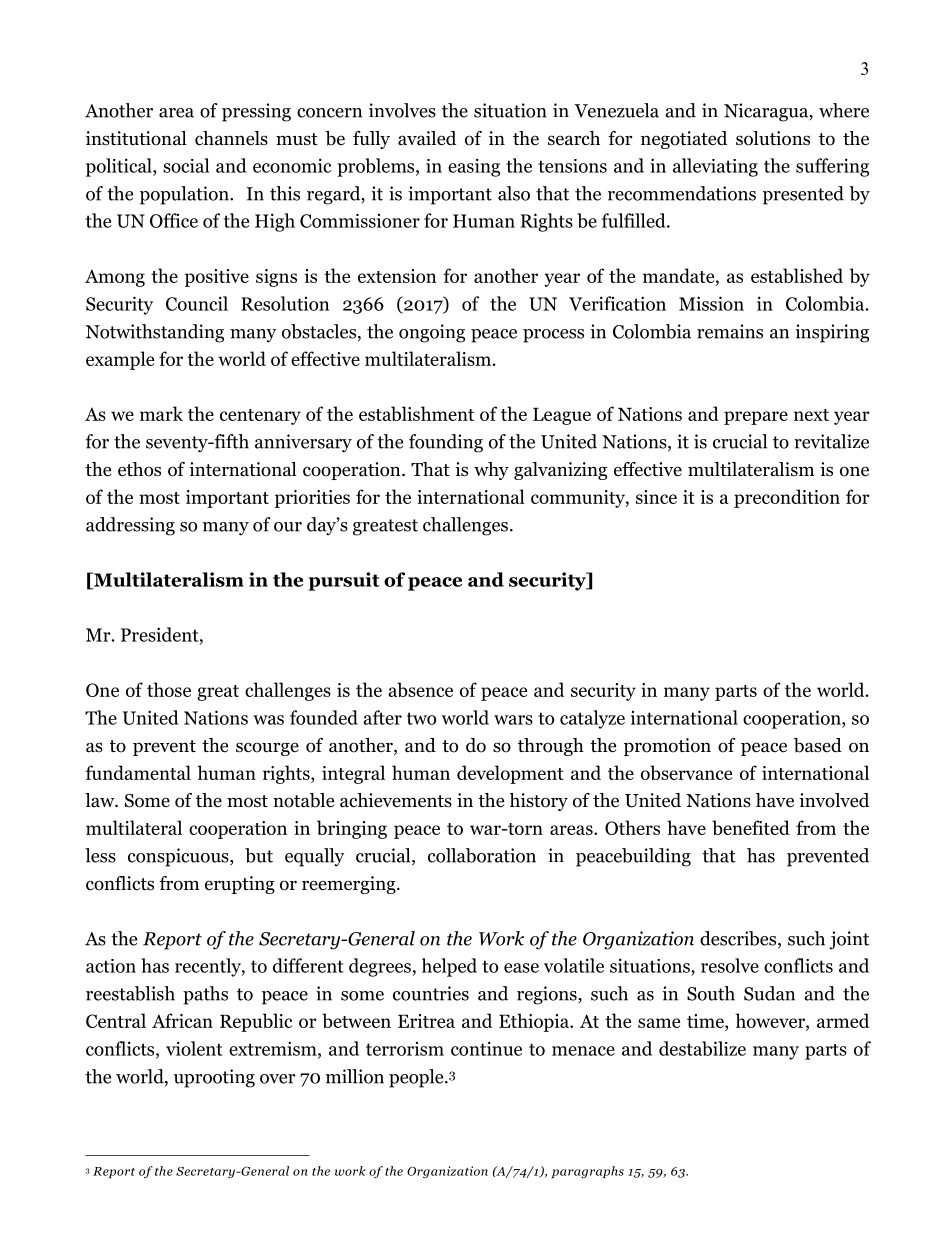  I want to click on solutions, so click(773, 138).
